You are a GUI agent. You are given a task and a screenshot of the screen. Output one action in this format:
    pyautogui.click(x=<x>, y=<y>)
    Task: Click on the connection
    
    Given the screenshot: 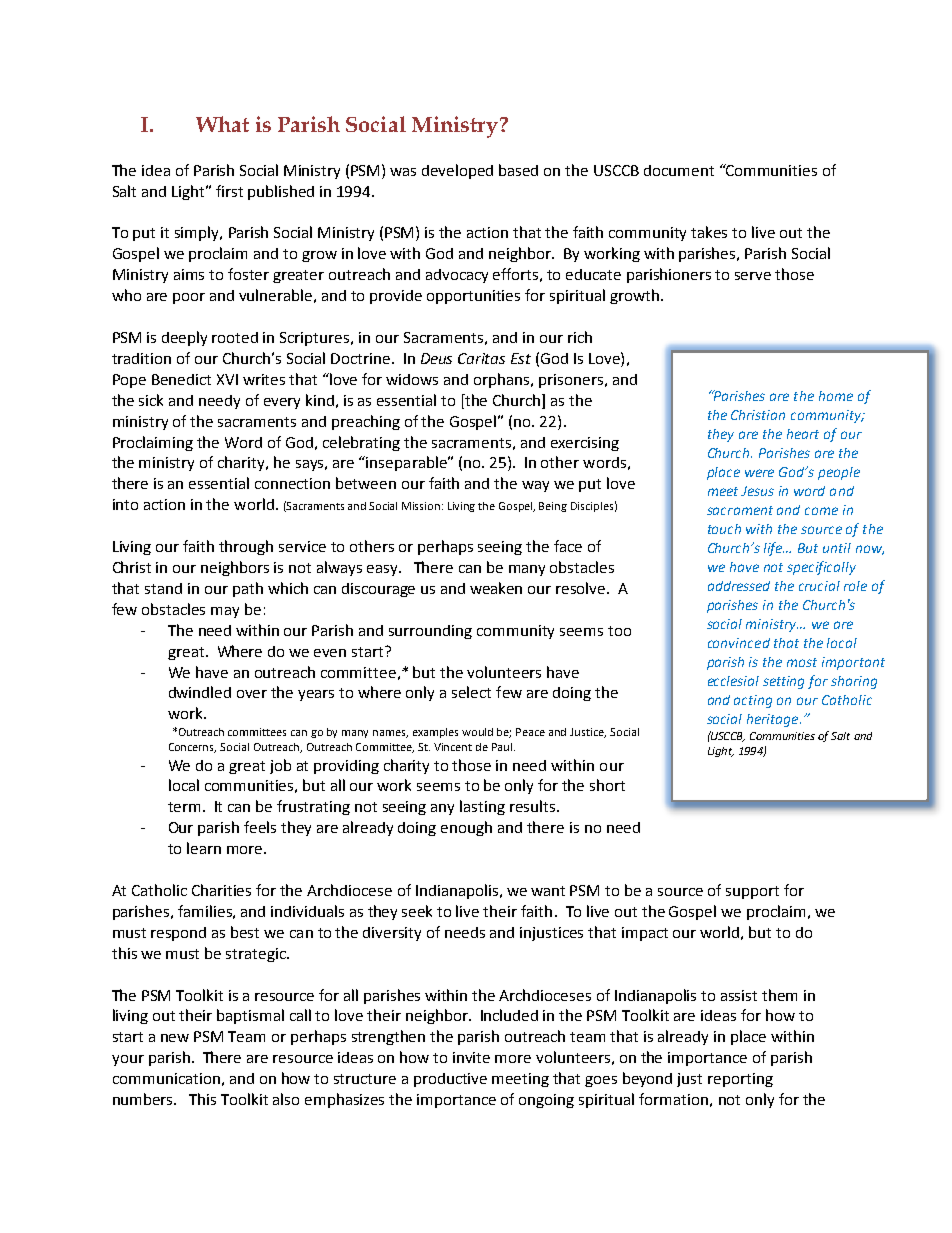 What is the action you would take?
    pyautogui.click(x=292, y=483)
